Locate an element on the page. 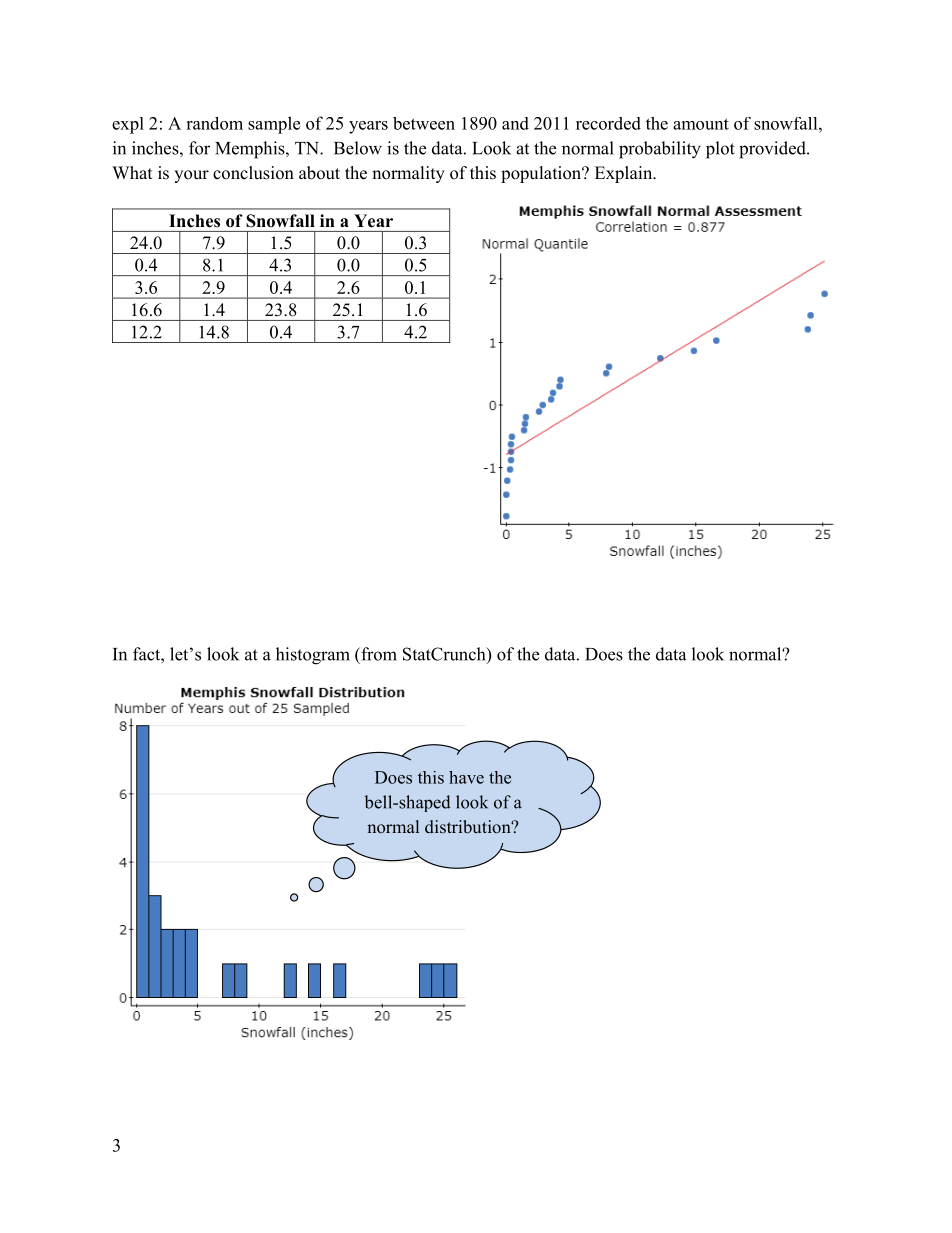  for is located at coordinates (199, 148).
